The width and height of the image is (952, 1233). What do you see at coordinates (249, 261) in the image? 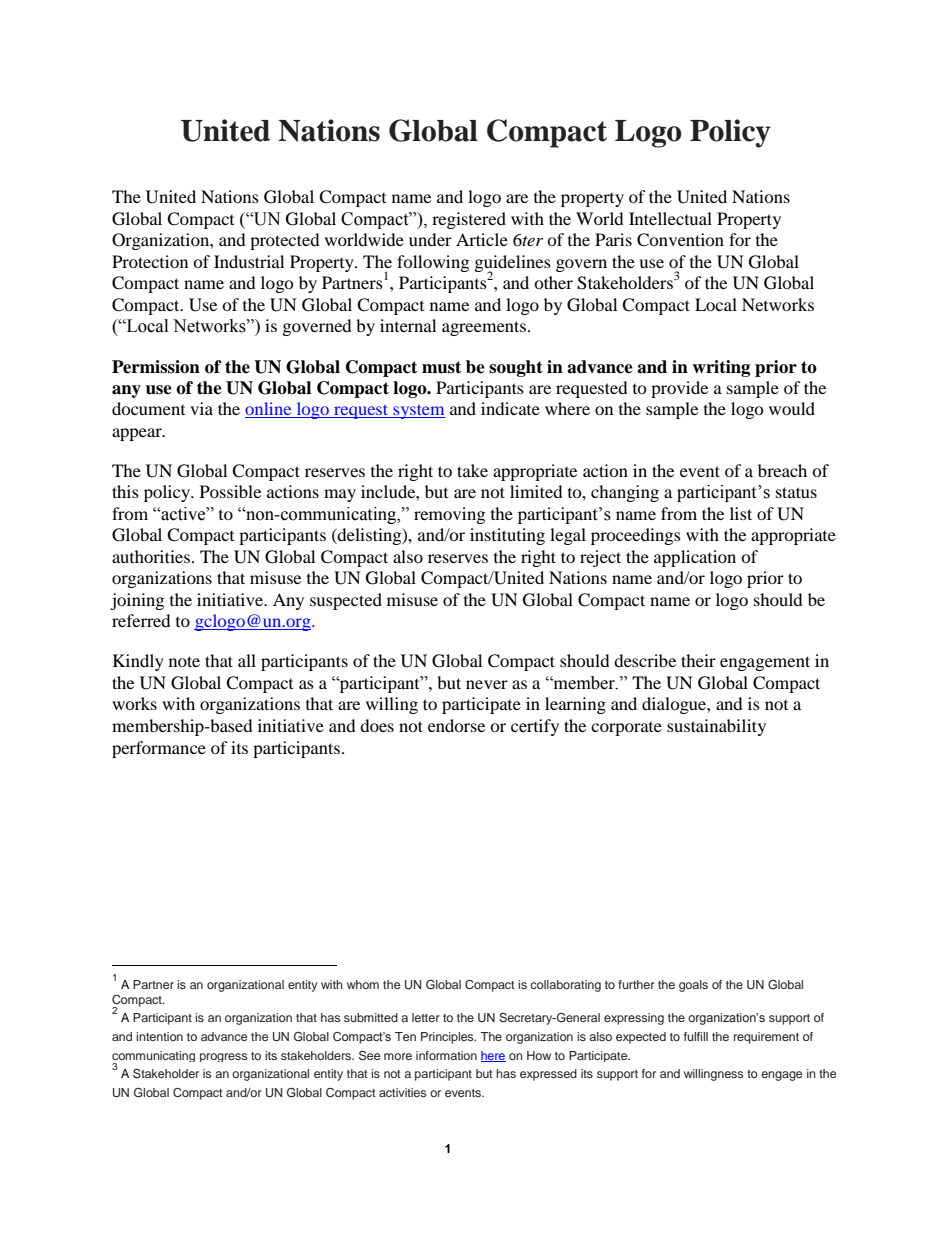
I see `Industrial` at bounding box center [249, 261].
